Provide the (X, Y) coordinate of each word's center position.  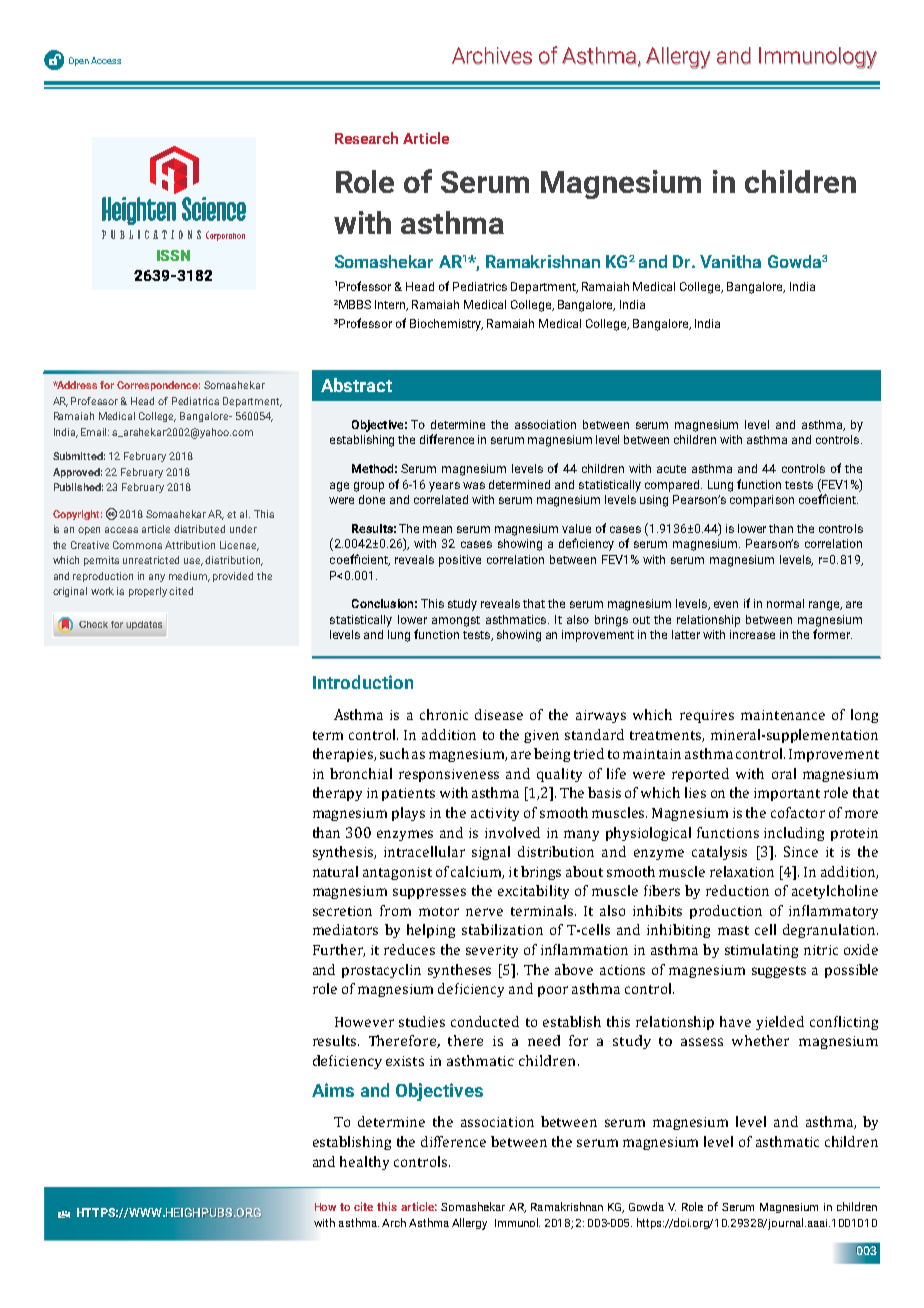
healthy (364, 1163)
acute (671, 469)
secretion (342, 911)
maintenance (783, 715)
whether (760, 1040)
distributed (199, 529)
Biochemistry (446, 325)
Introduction (363, 682)
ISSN (173, 255)
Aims (333, 1090)
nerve (484, 912)
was (474, 485)
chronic (444, 714)
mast (733, 930)
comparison (762, 501)
